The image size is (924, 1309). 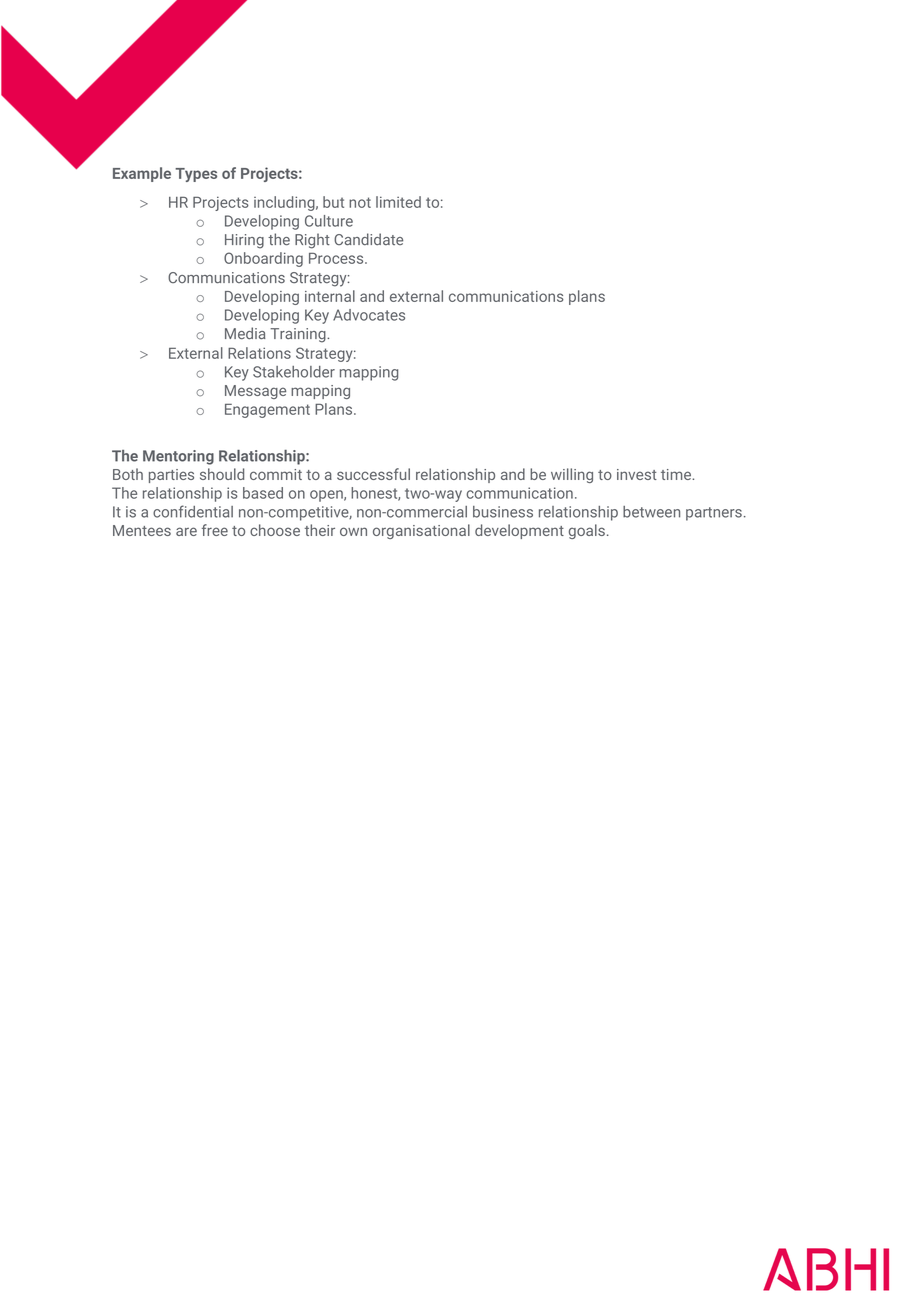 What do you see at coordinates (245, 333) in the screenshot?
I see `Media` at bounding box center [245, 333].
